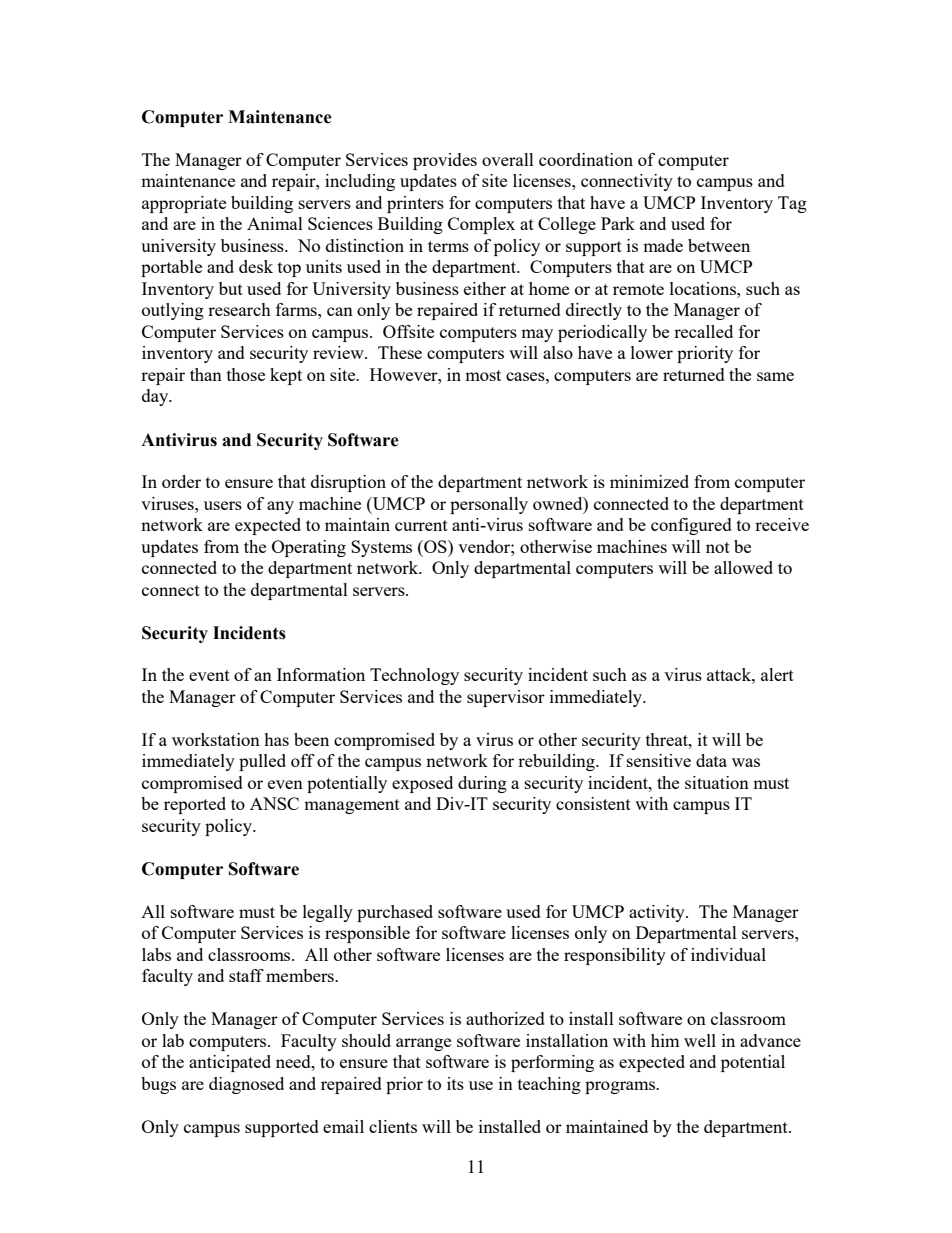 The image size is (952, 1233). I want to click on activity, so click(658, 913).
